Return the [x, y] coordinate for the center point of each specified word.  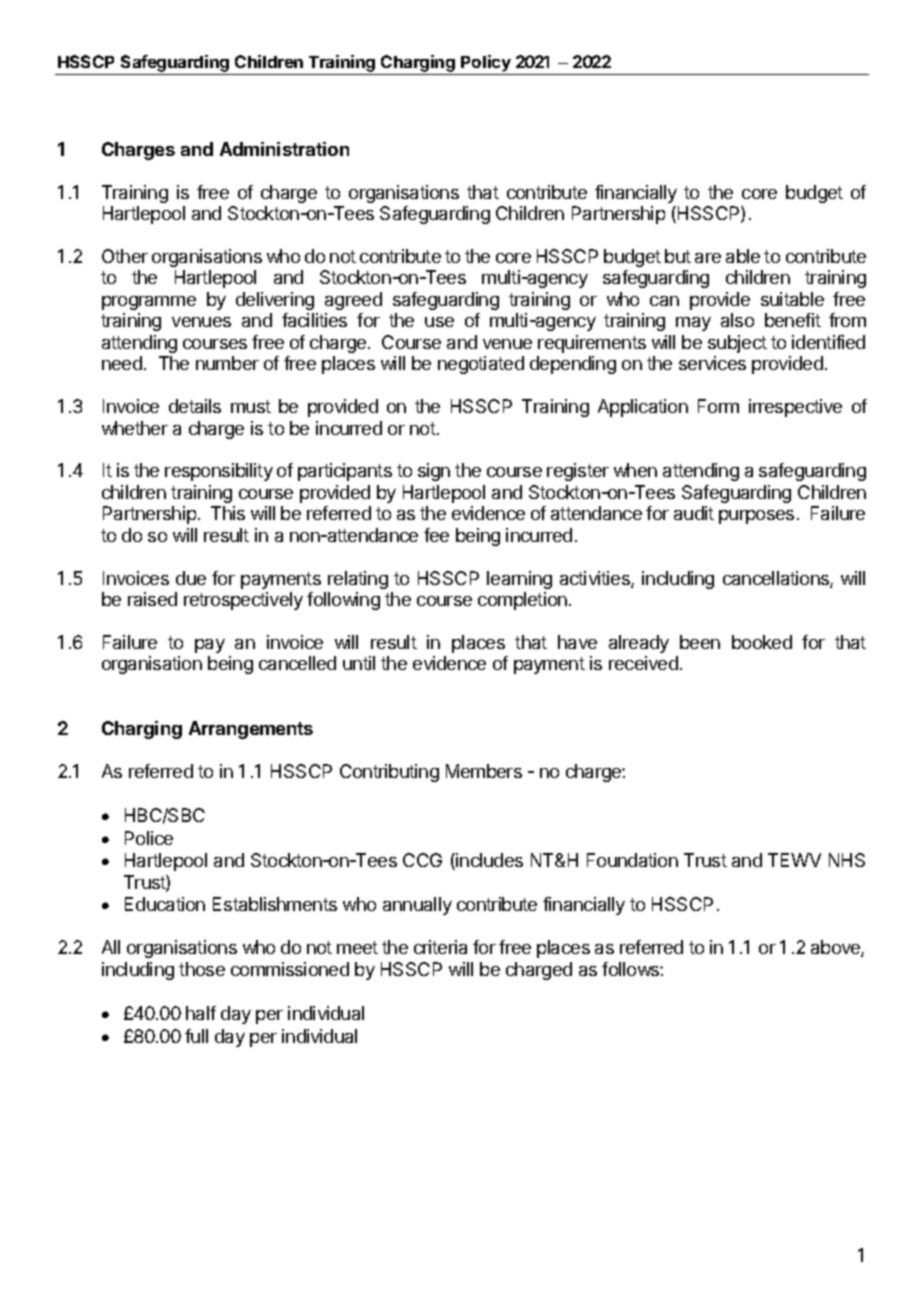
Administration [284, 149]
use [439, 322]
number [227, 363]
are [708, 258]
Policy [486, 65]
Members [484, 771]
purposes [756, 517]
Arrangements [251, 730]
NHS [847, 860]
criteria [440, 947]
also [737, 320]
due [191, 578]
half [201, 1013]
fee [436, 535]
